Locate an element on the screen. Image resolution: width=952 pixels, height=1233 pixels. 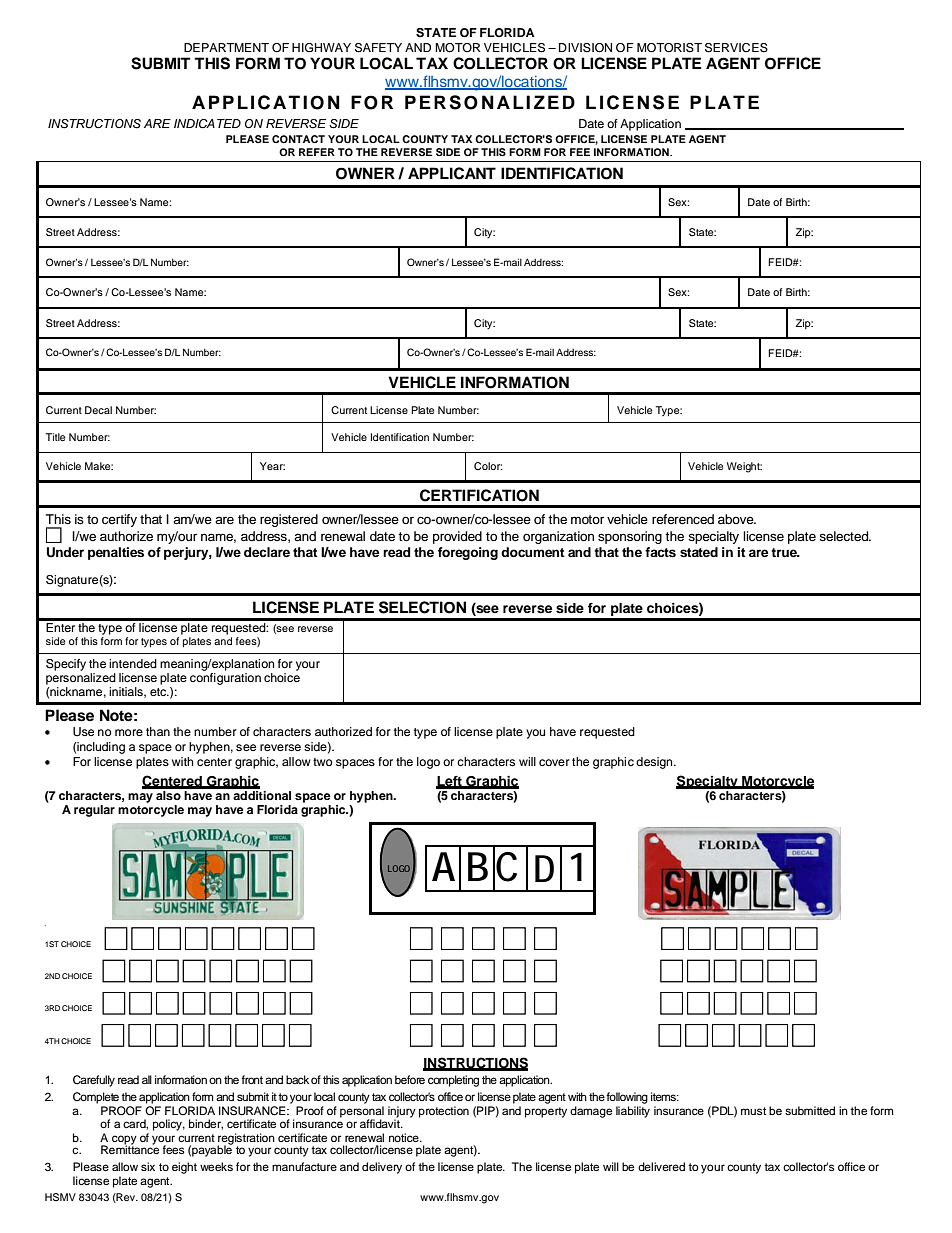
SERVICES is located at coordinates (736, 48).
